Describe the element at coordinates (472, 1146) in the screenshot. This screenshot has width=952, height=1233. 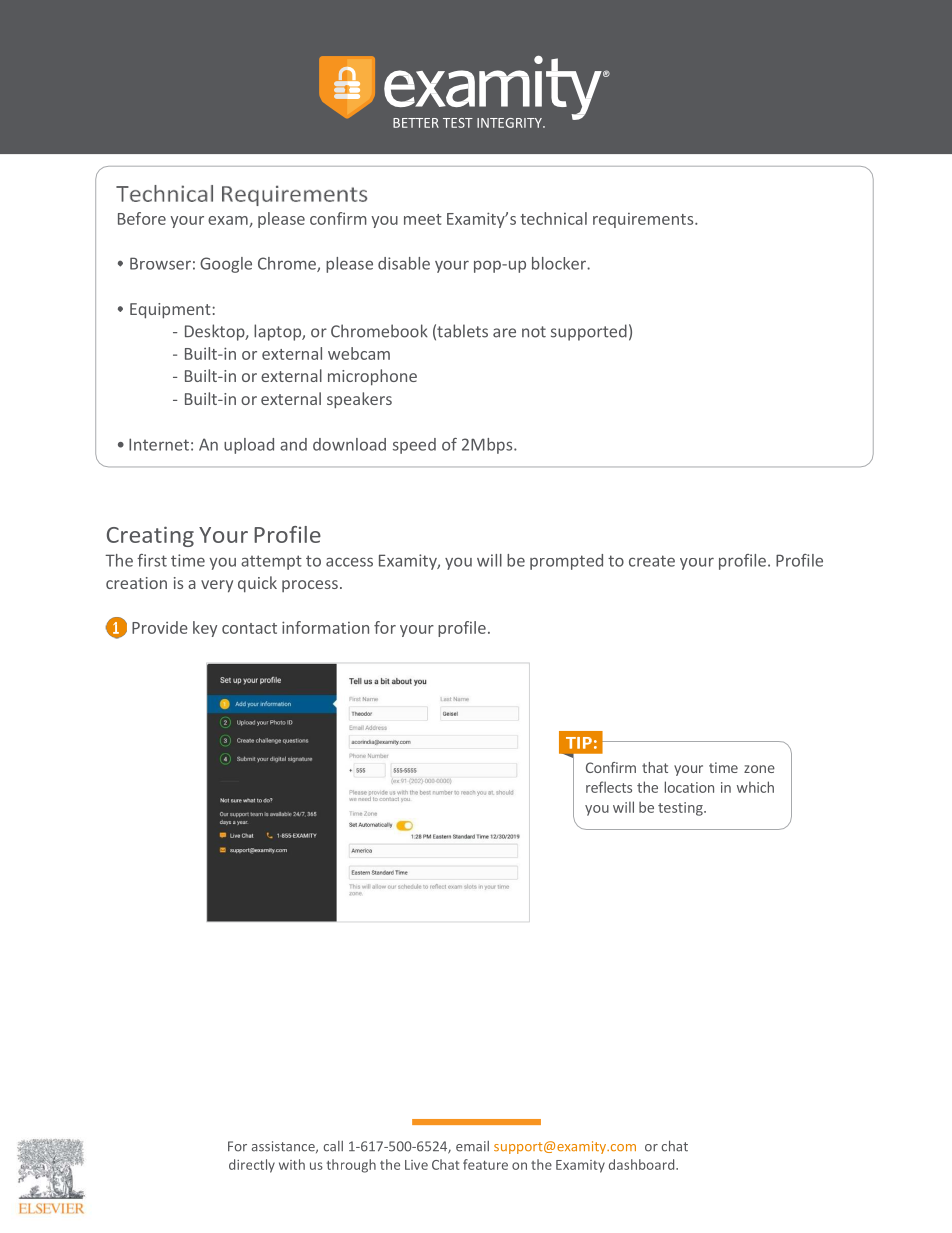
I see `email` at that location.
